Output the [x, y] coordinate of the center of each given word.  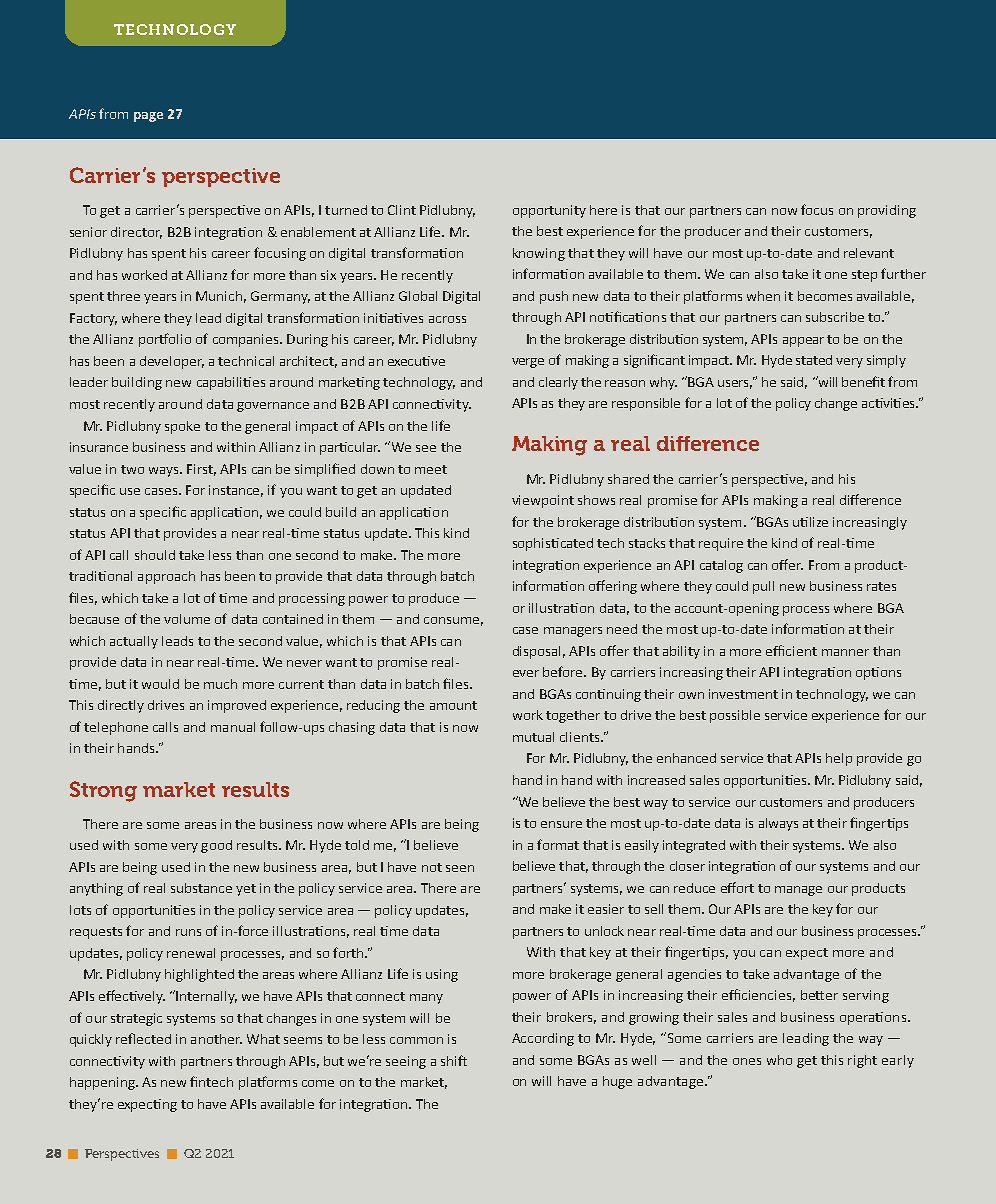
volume [187, 619]
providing [887, 211]
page [148, 117]
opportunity [549, 211]
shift [454, 1060]
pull [763, 587]
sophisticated [553, 544]
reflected [143, 1038]
